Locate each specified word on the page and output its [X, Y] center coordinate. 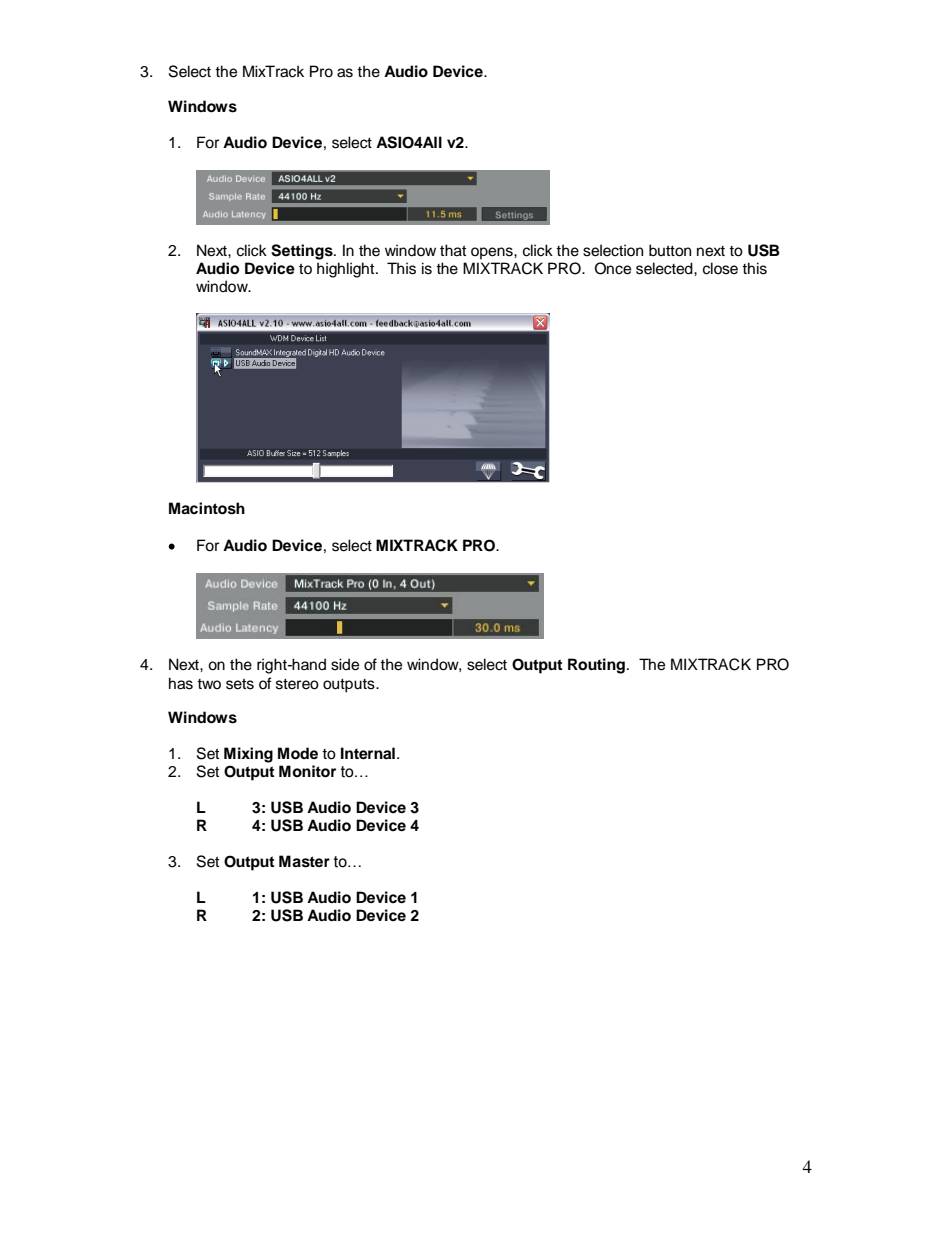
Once [613, 268]
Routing [596, 666]
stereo [297, 684]
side [345, 664]
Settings [303, 252]
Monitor [307, 771]
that [453, 250]
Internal [368, 753]
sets [240, 684]
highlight [347, 270]
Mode [298, 753]
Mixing [248, 755]
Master [304, 861]
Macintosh [207, 508]
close [720, 268]
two [209, 684]
